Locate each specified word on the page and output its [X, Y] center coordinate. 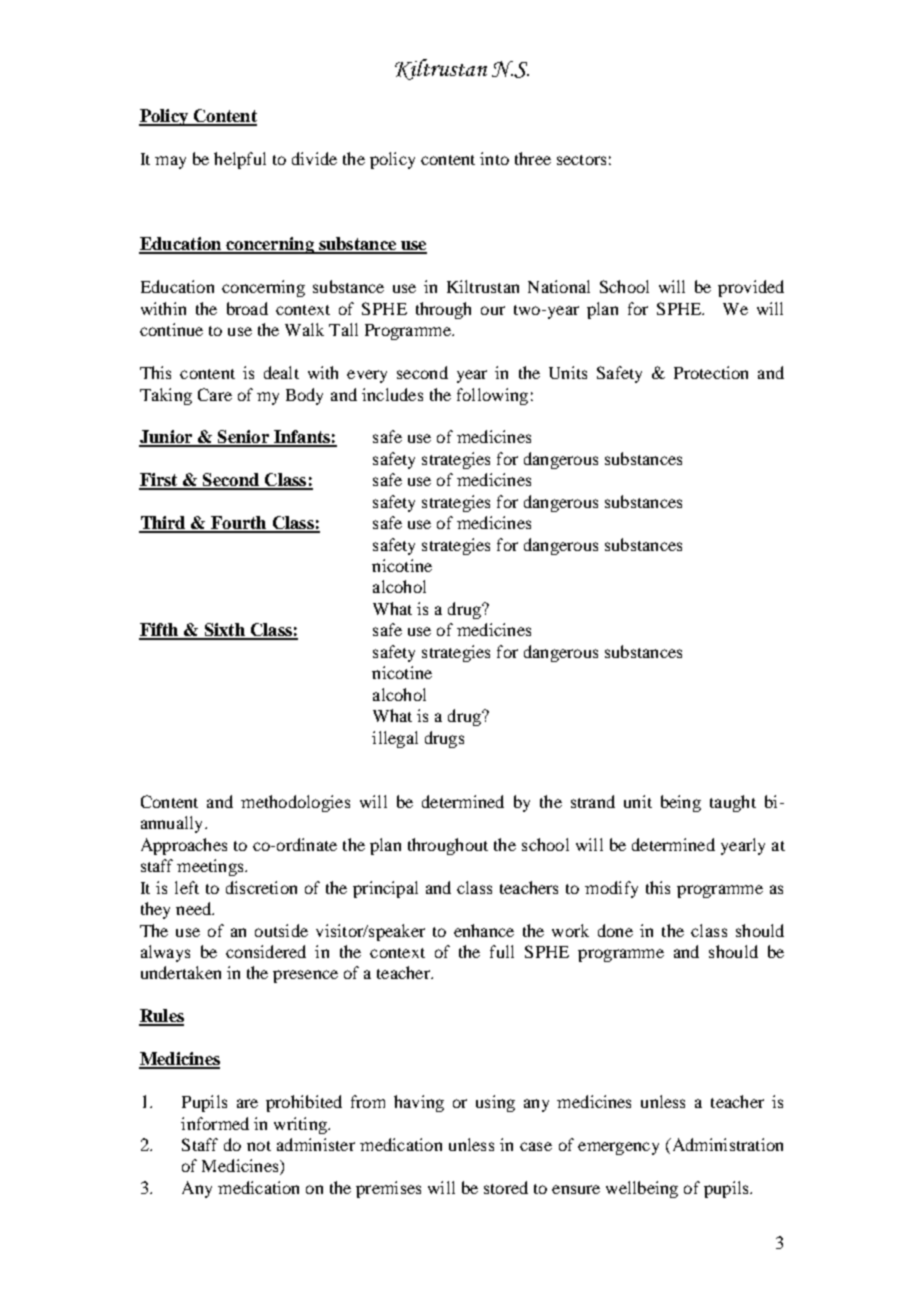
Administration [726, 1146]
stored [506, 1187]
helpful [240, 160]
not [259, 1146]
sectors [581, 160]
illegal [395, 739]
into [494, 158]
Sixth [224, 631]
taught [733, 803]
